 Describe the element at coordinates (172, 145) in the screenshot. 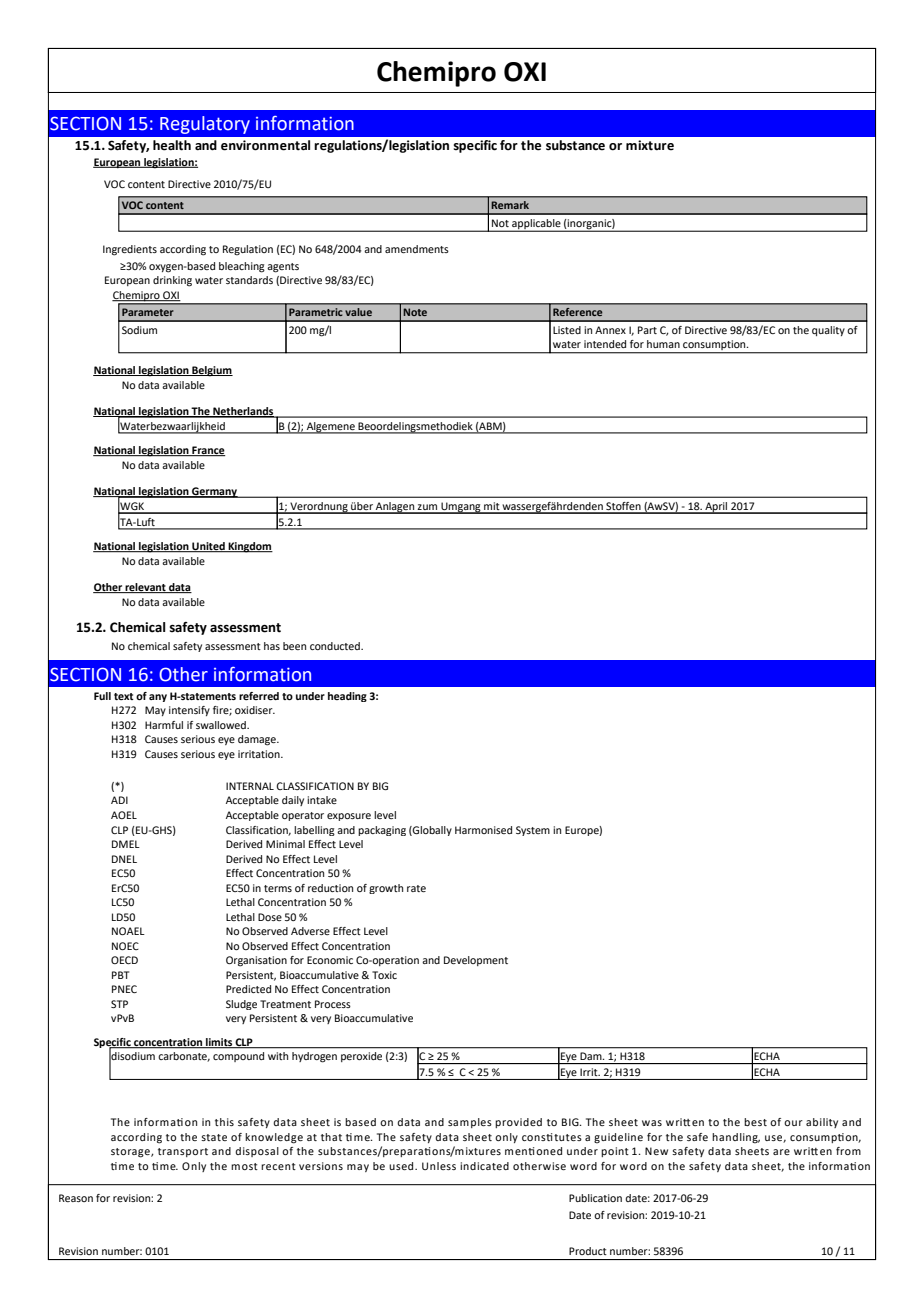

I see `health` at that location.
